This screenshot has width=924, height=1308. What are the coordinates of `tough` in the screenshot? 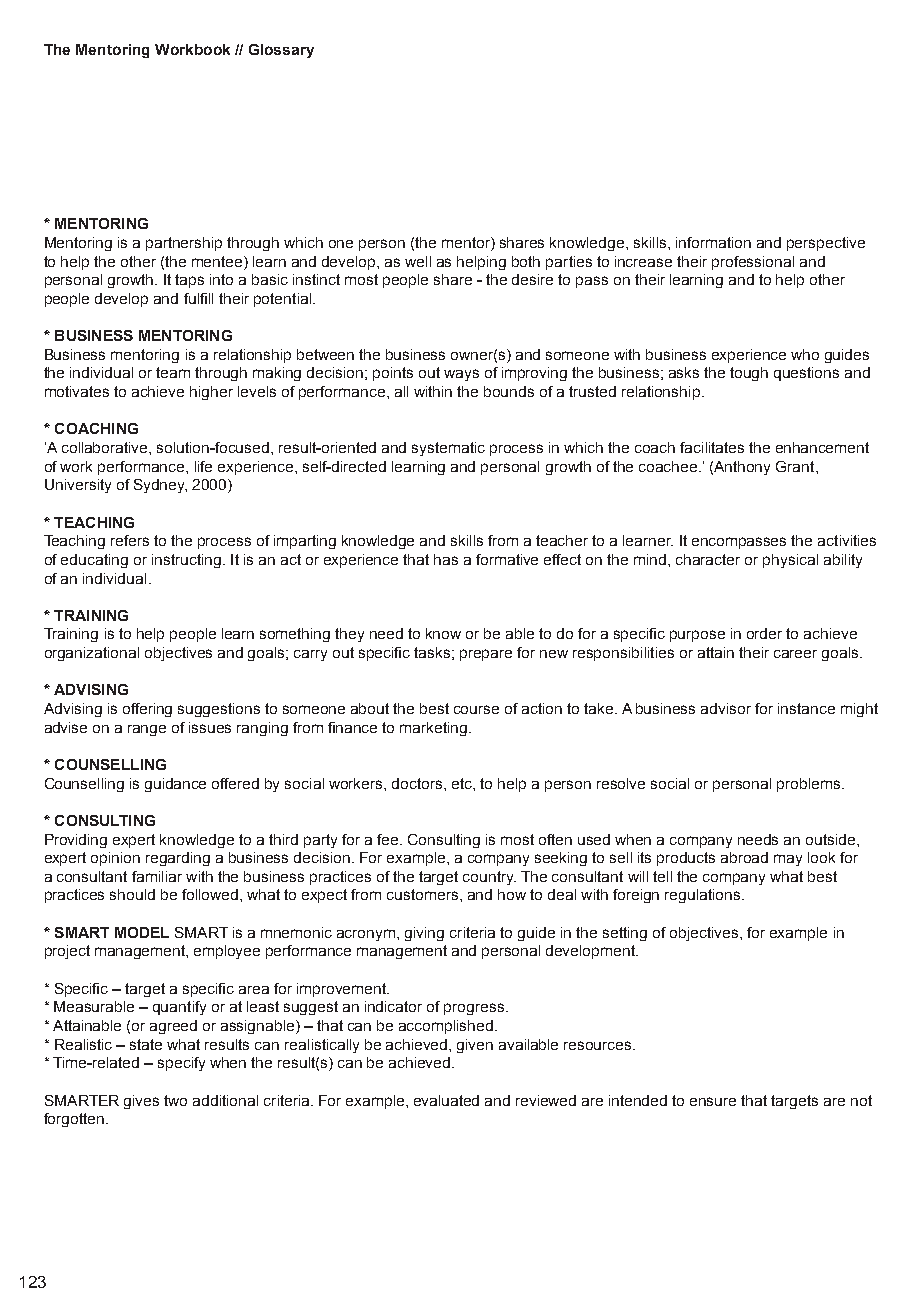 It's located at (749, 374).
